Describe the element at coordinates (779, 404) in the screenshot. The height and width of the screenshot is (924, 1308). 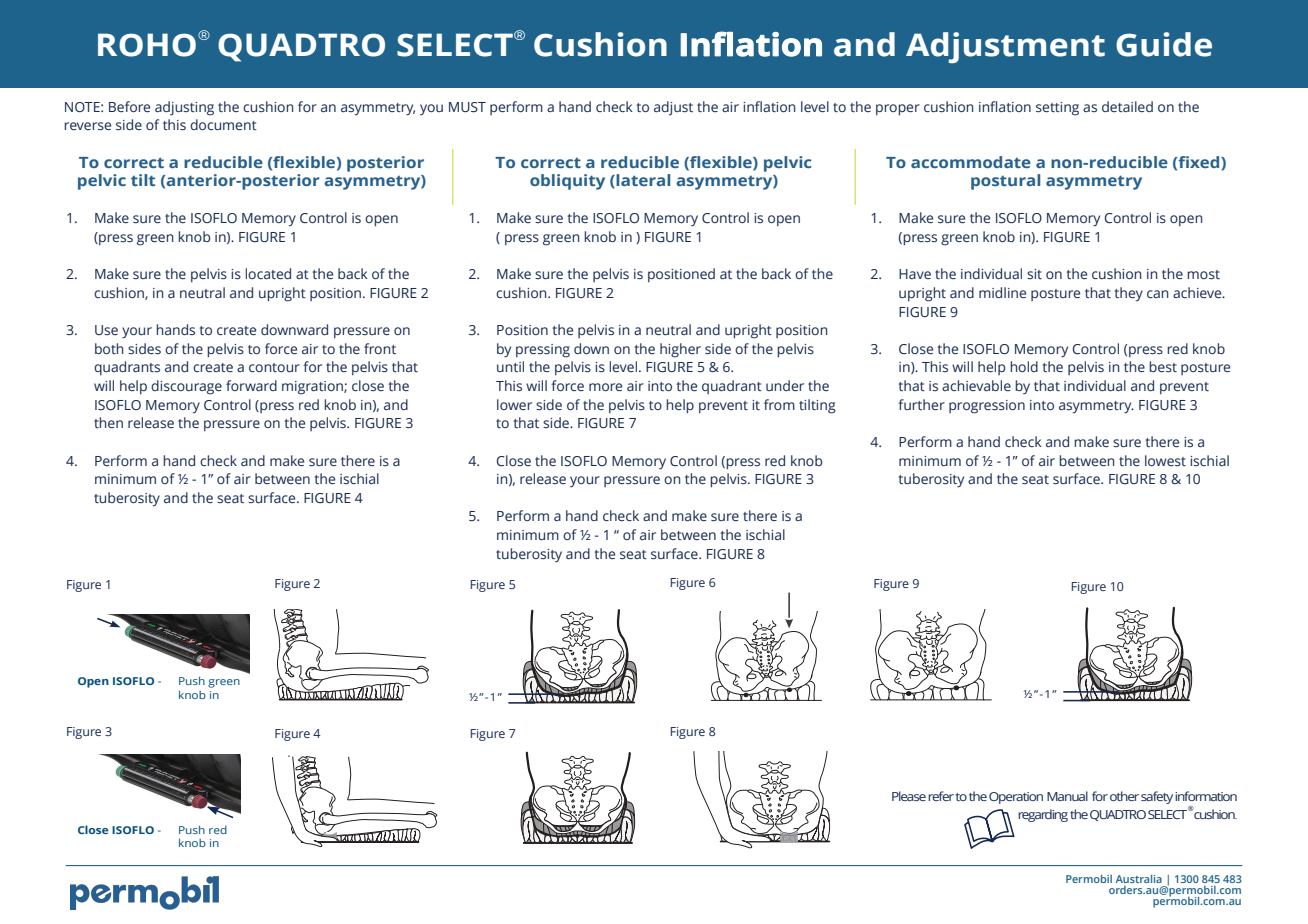
I see `from` at that location.
